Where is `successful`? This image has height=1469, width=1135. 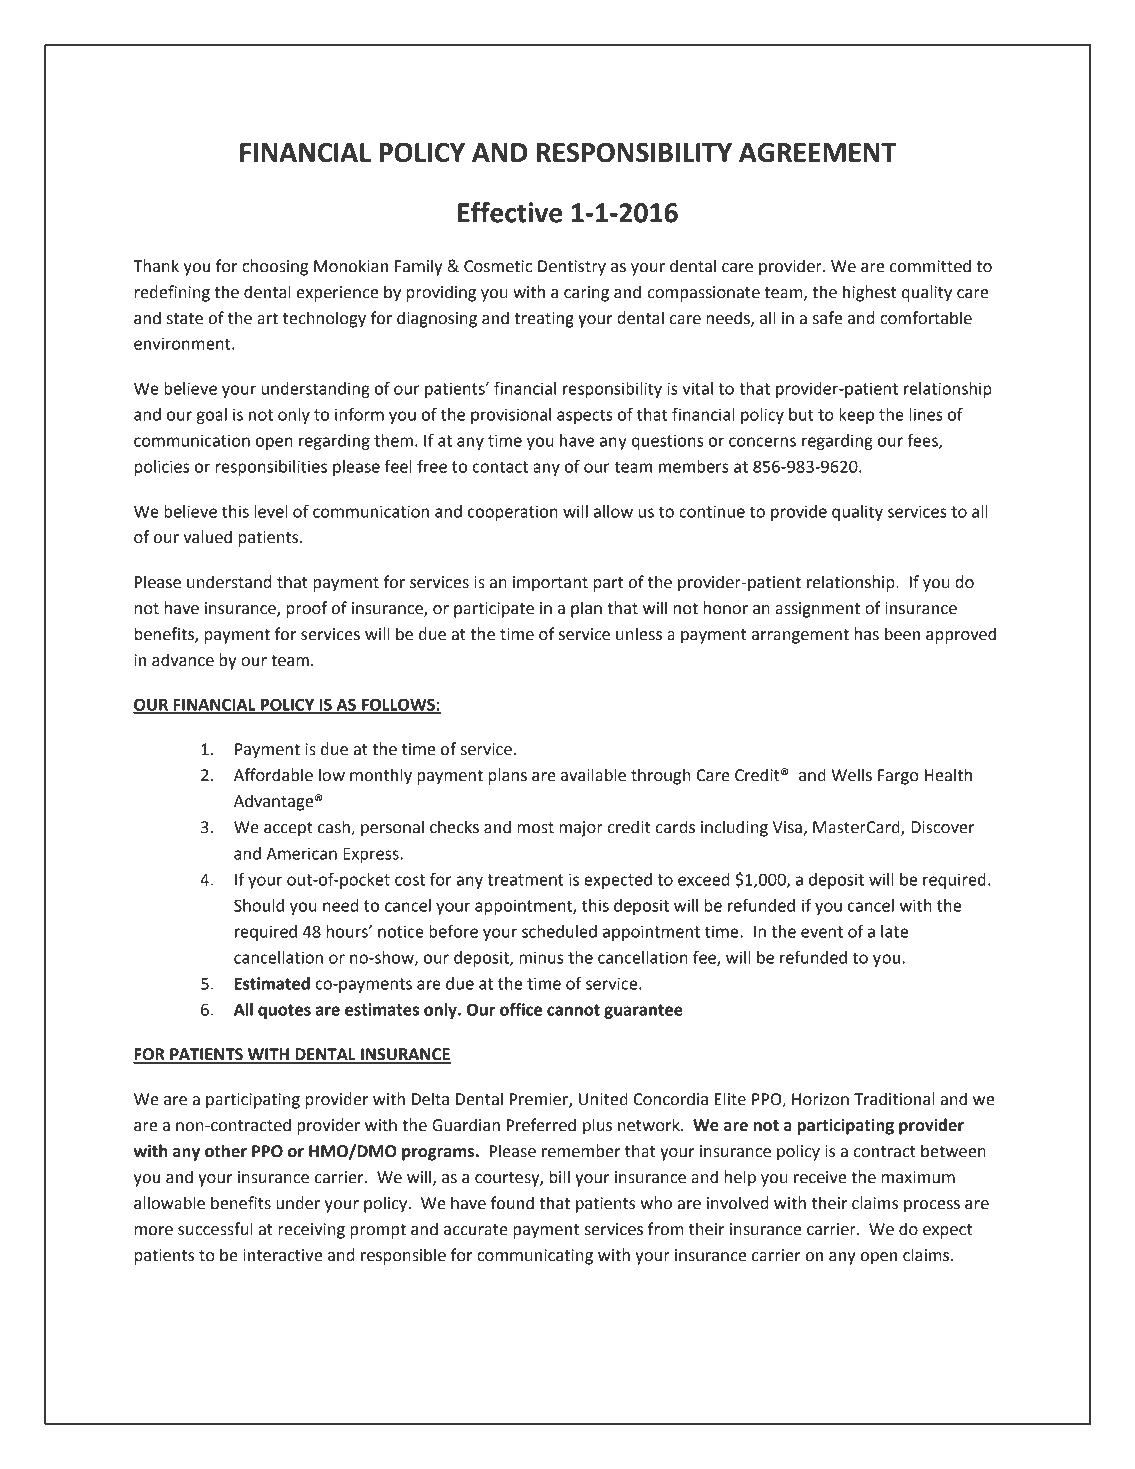
successful is located at coordinates (215, 1229).
